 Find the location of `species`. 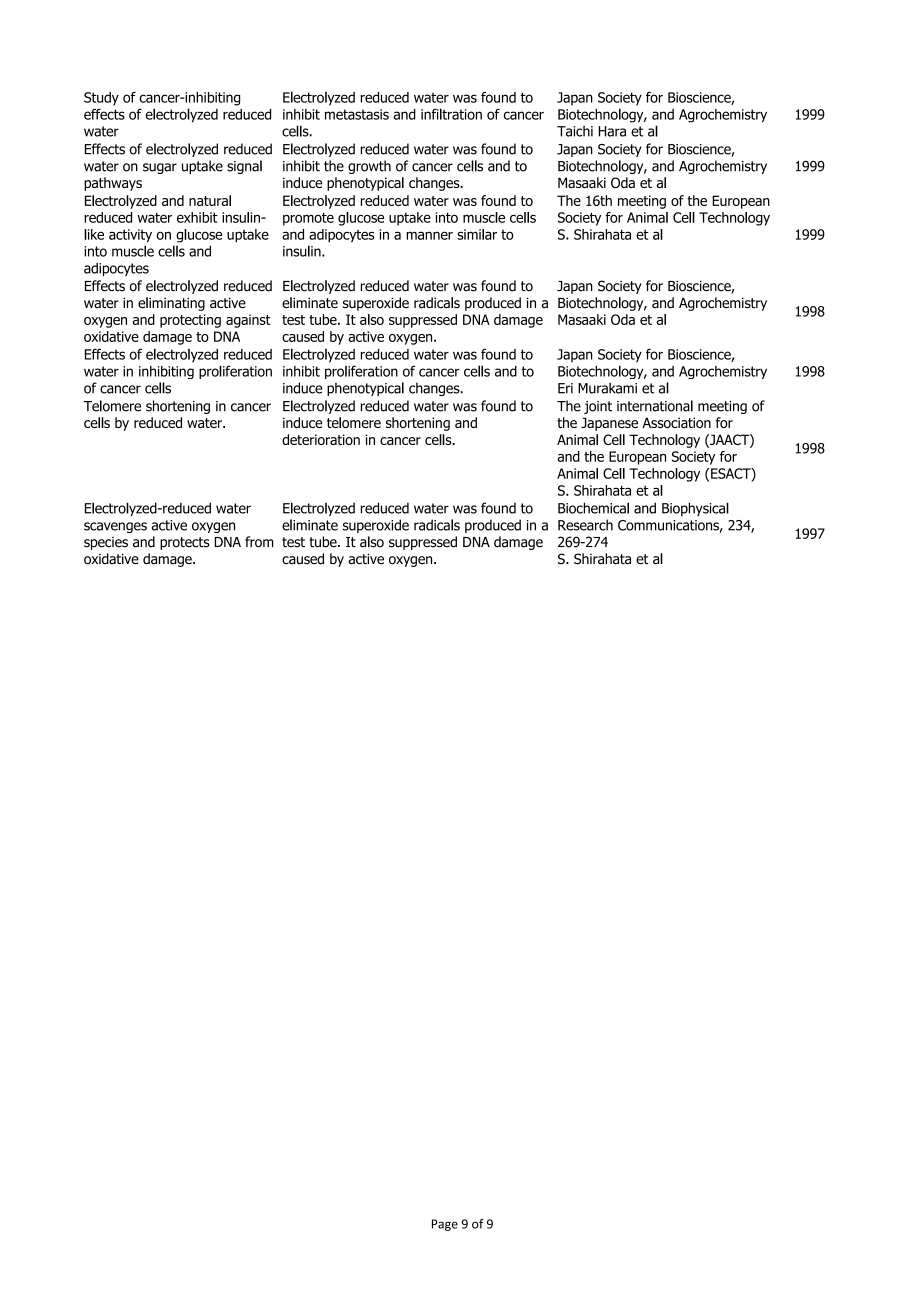

species is located at coordinates (106, 543).
